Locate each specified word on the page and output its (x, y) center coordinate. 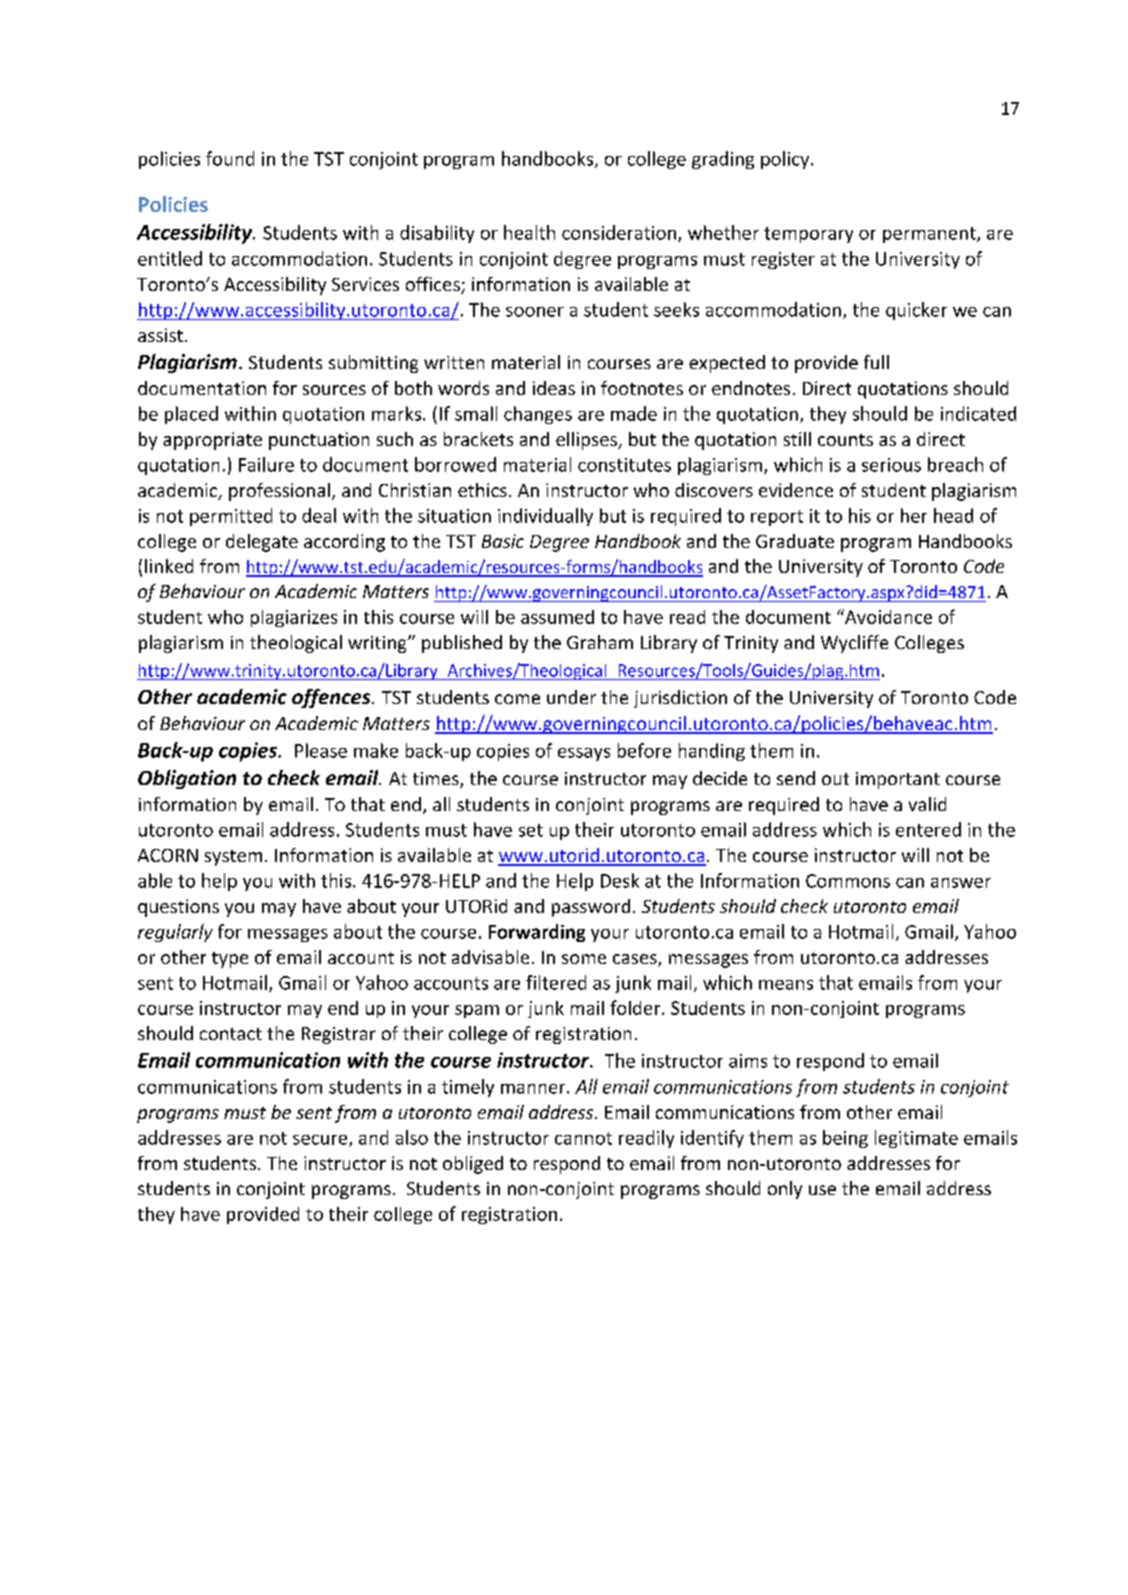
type (230, 960)
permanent (930, 235)
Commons (848, 881)
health (529, 232)
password (591, 908)
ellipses (587, 441)
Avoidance (887, 616)
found (230, 158)
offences (332, 698)
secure (321, 1141)
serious (891, 465)
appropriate (212, 441)
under (571, 697)
